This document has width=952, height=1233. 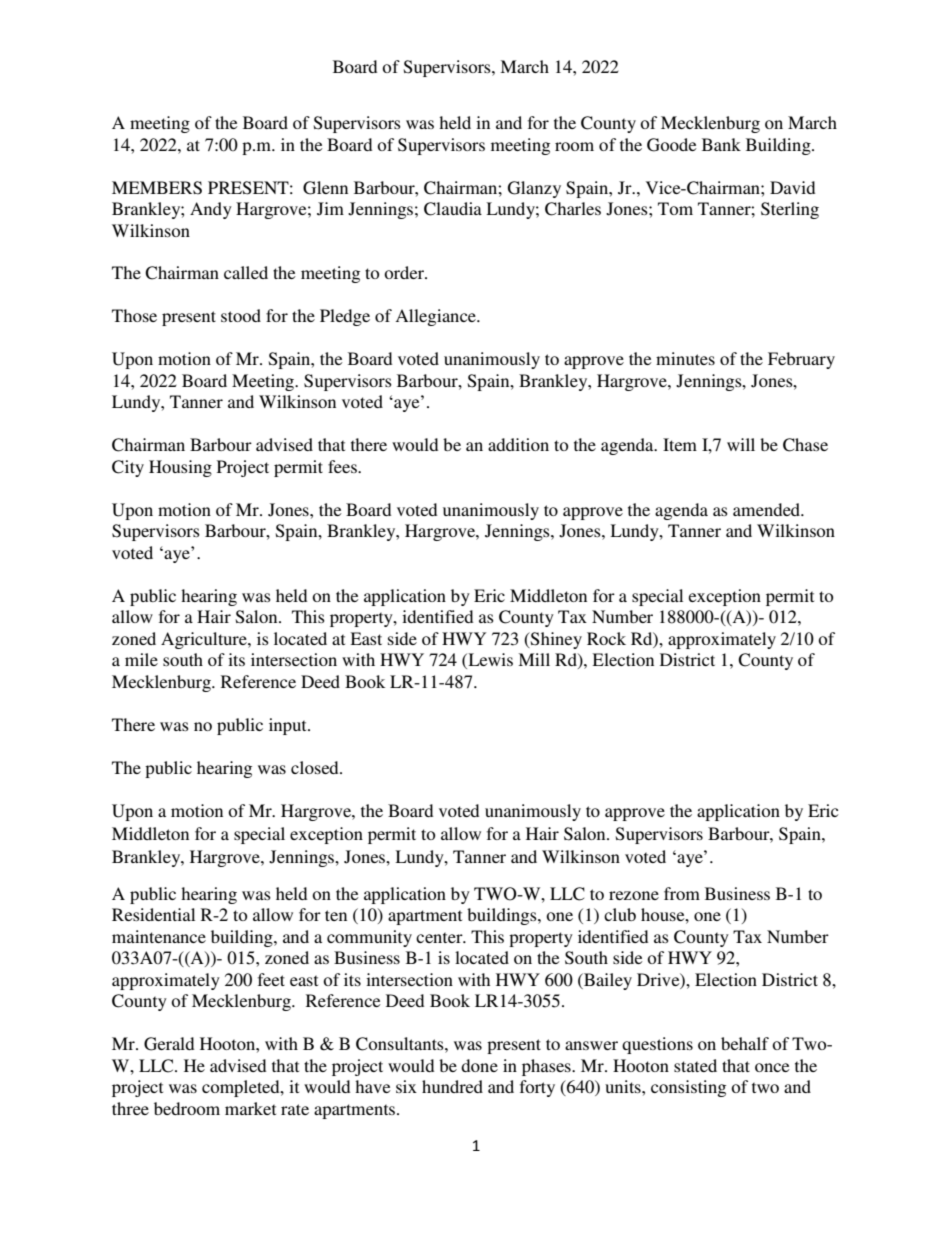 I want to click on hundred, so click(x=452, y=1086).
